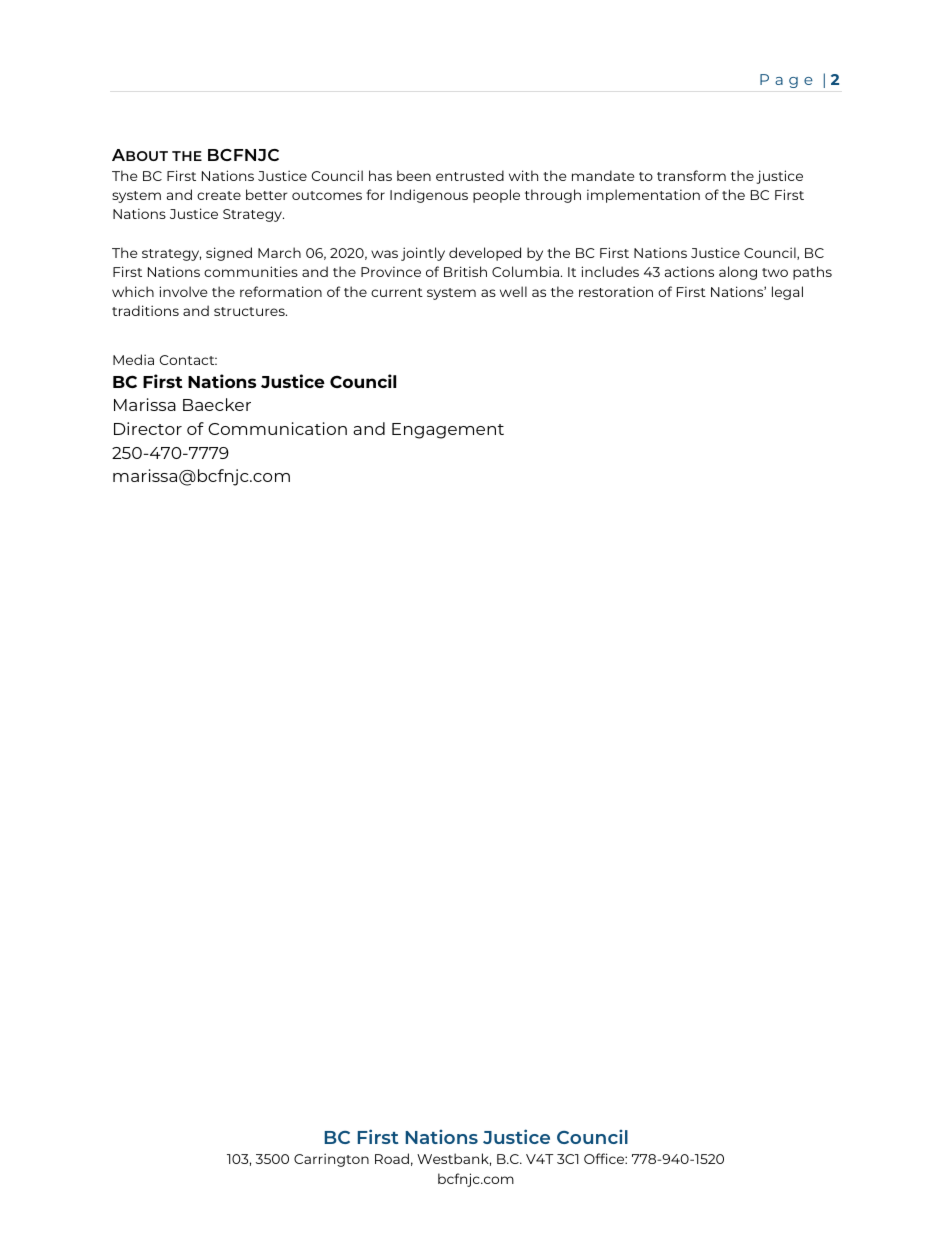 This image has width=952, height=1233. What do you see at coordinates (331, 1160) in the image?
I see `Carrington` at bounding box center [331, 1160].
